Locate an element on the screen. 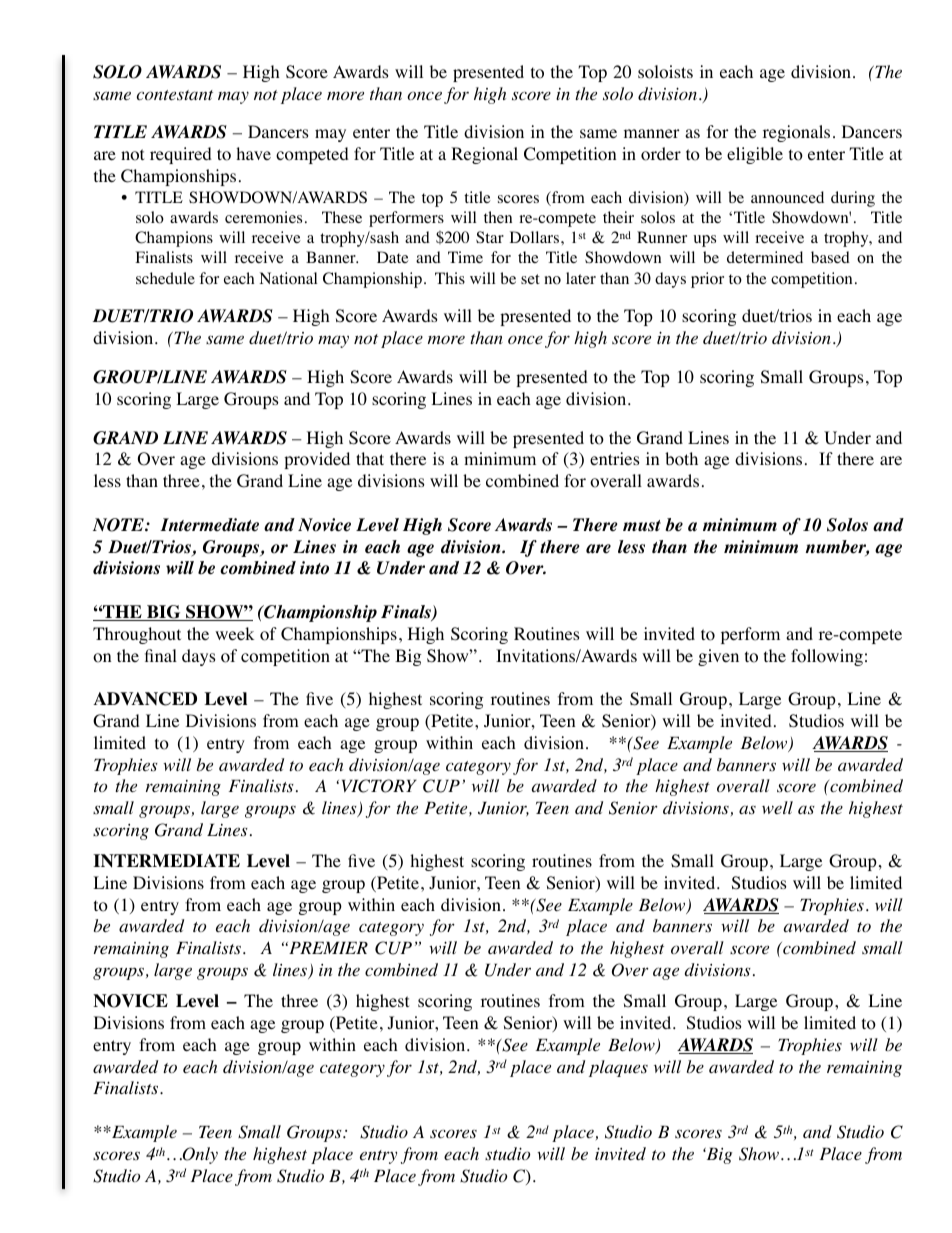 This screenshot has height=1233, width=952. well is located at coordinates (777, 807).
